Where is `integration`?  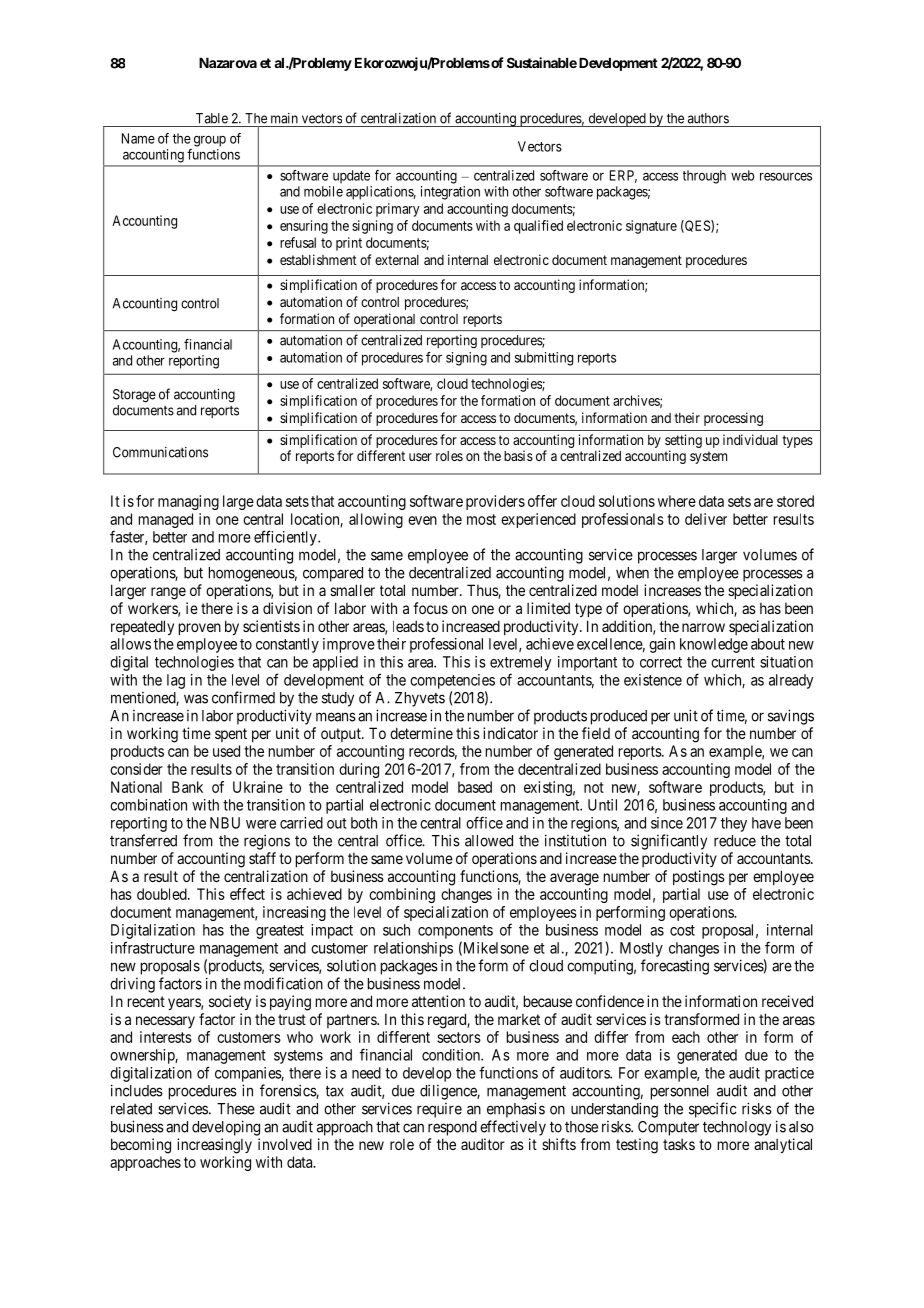 integration is located at coordinates (450, 193).
